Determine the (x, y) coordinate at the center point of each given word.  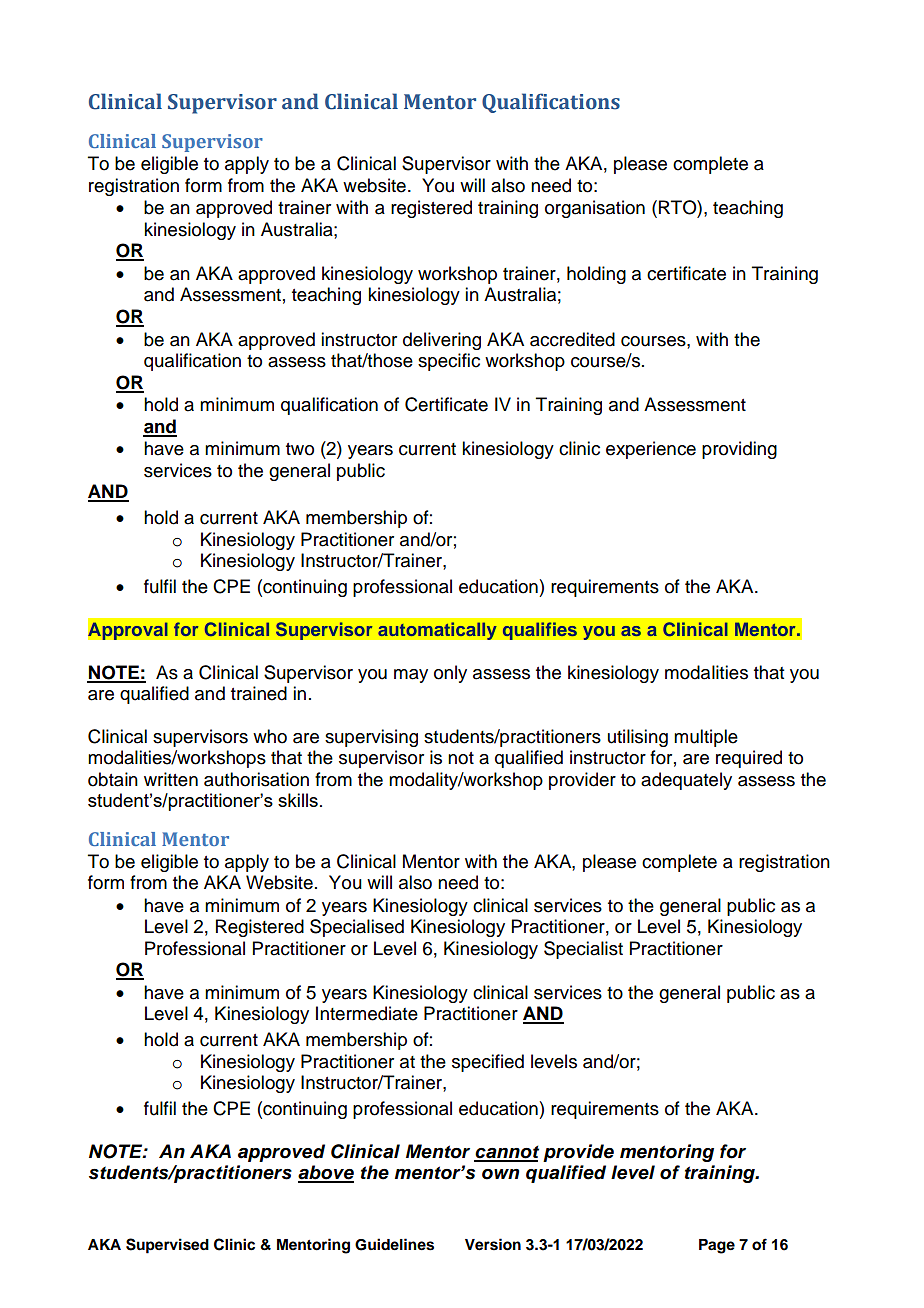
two (300, 449)
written (171, 779)
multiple (706, 738)
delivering (442, 341)
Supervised (167, 1246)
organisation (595, 209)
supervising (371, 738)
